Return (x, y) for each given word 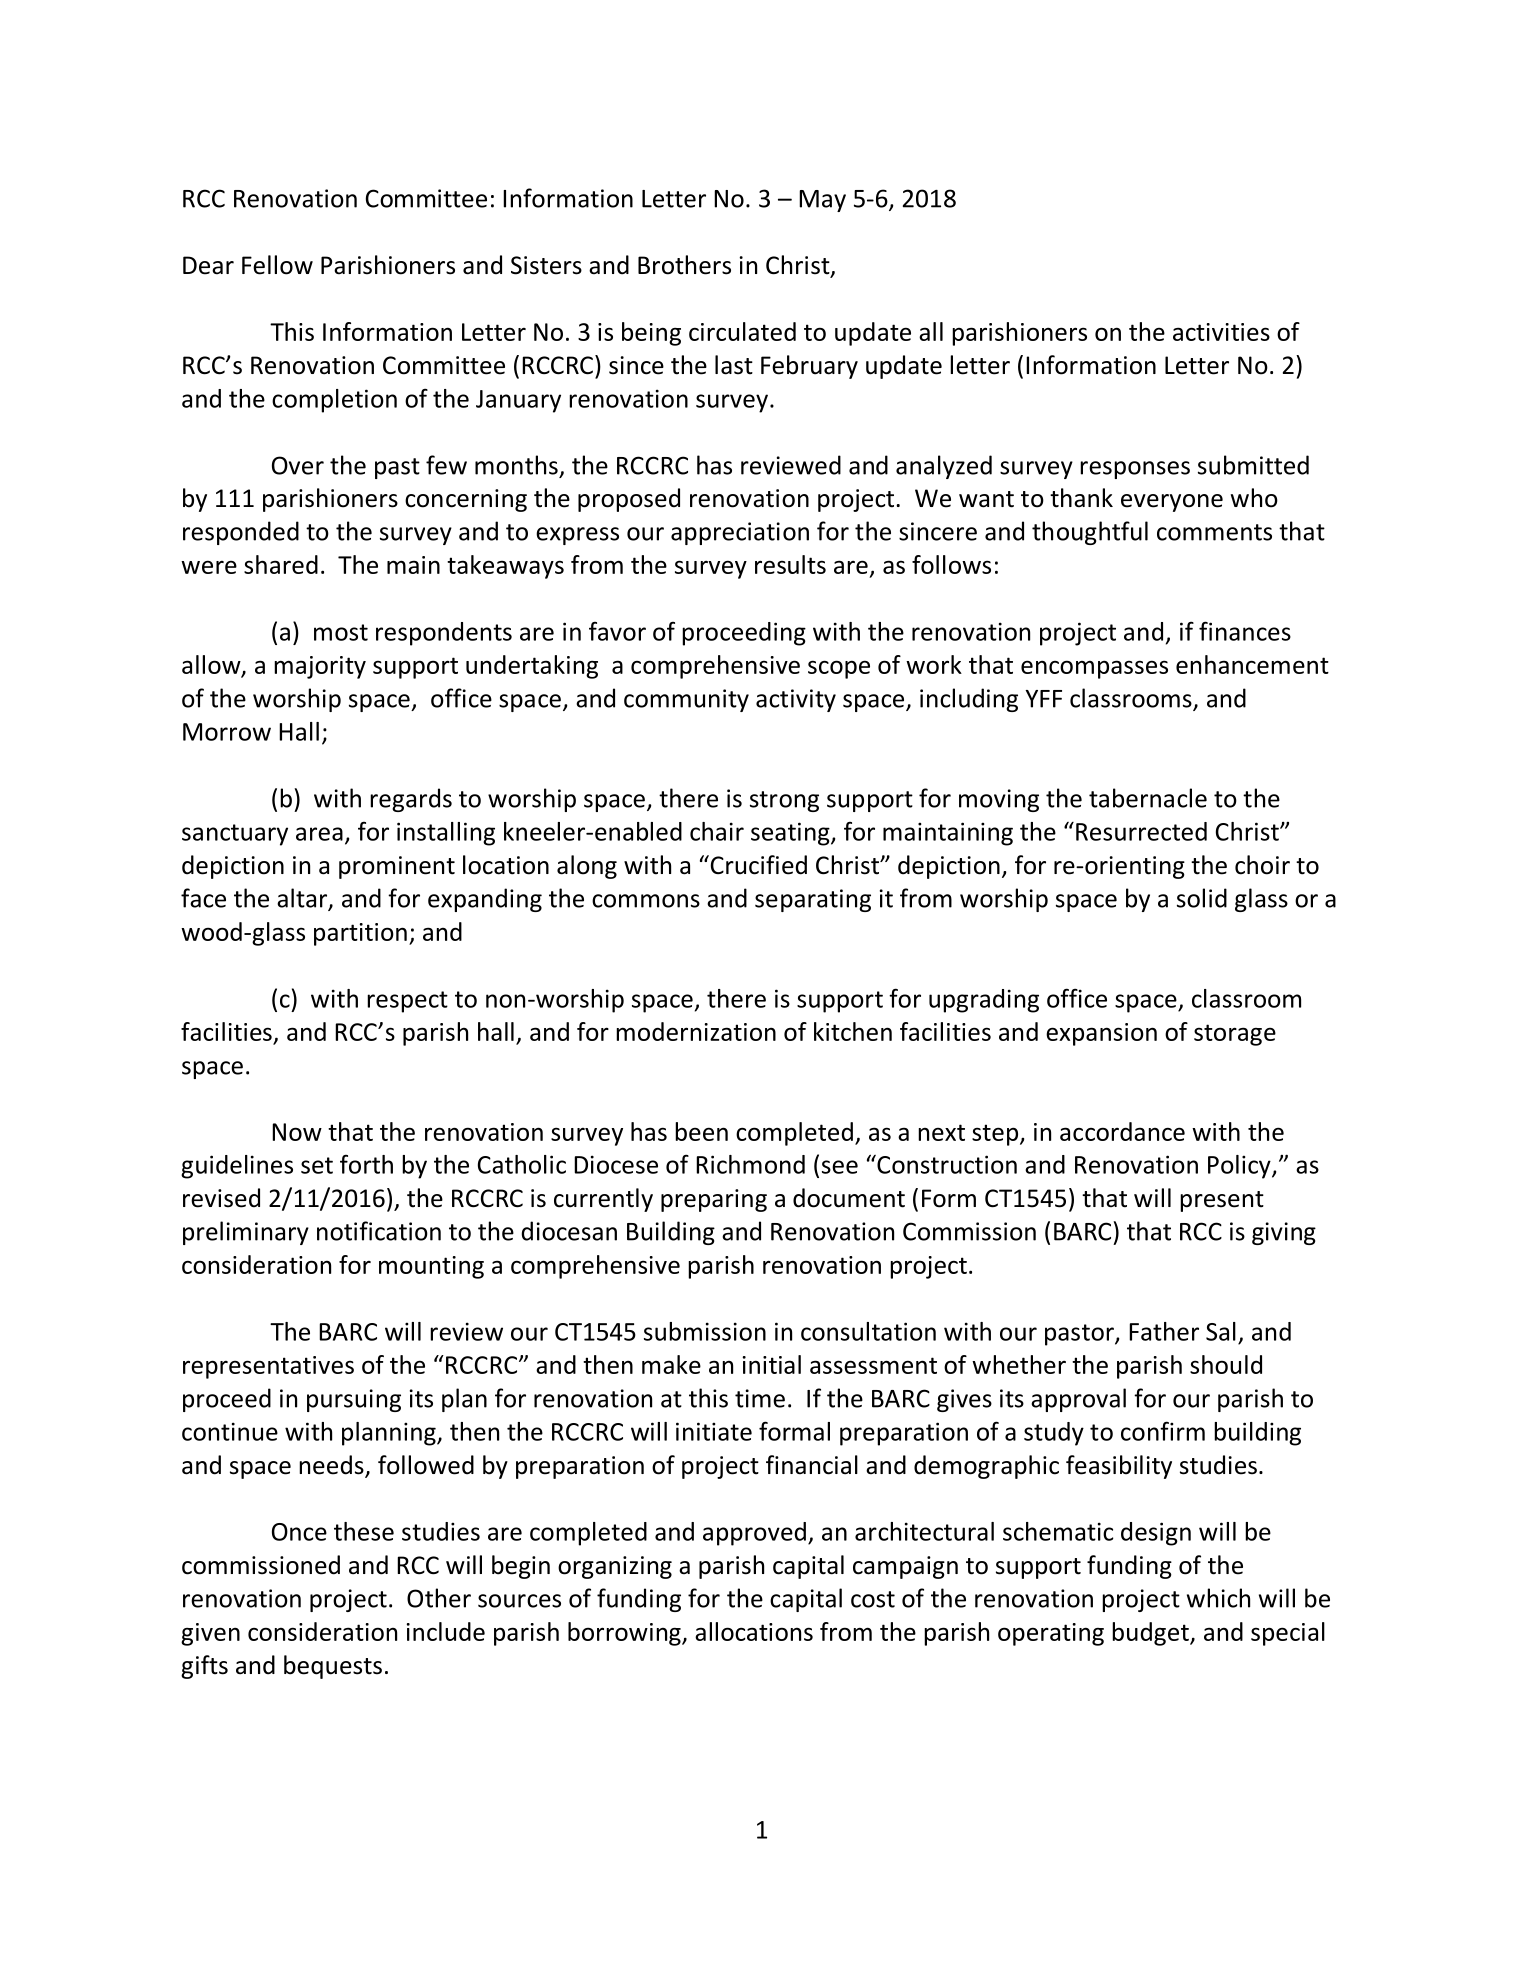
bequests (333, 1667)
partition (360, 934)
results (790, 564)
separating (813, 900)
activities (1221, 332)
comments (1214, 532)
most (341, 632)
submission (705, 1331)
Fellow (277, 265)
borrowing (625, 1634)
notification (379, 1231)
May (822, 201)
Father (1164, 1331)
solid (1202, 898)
